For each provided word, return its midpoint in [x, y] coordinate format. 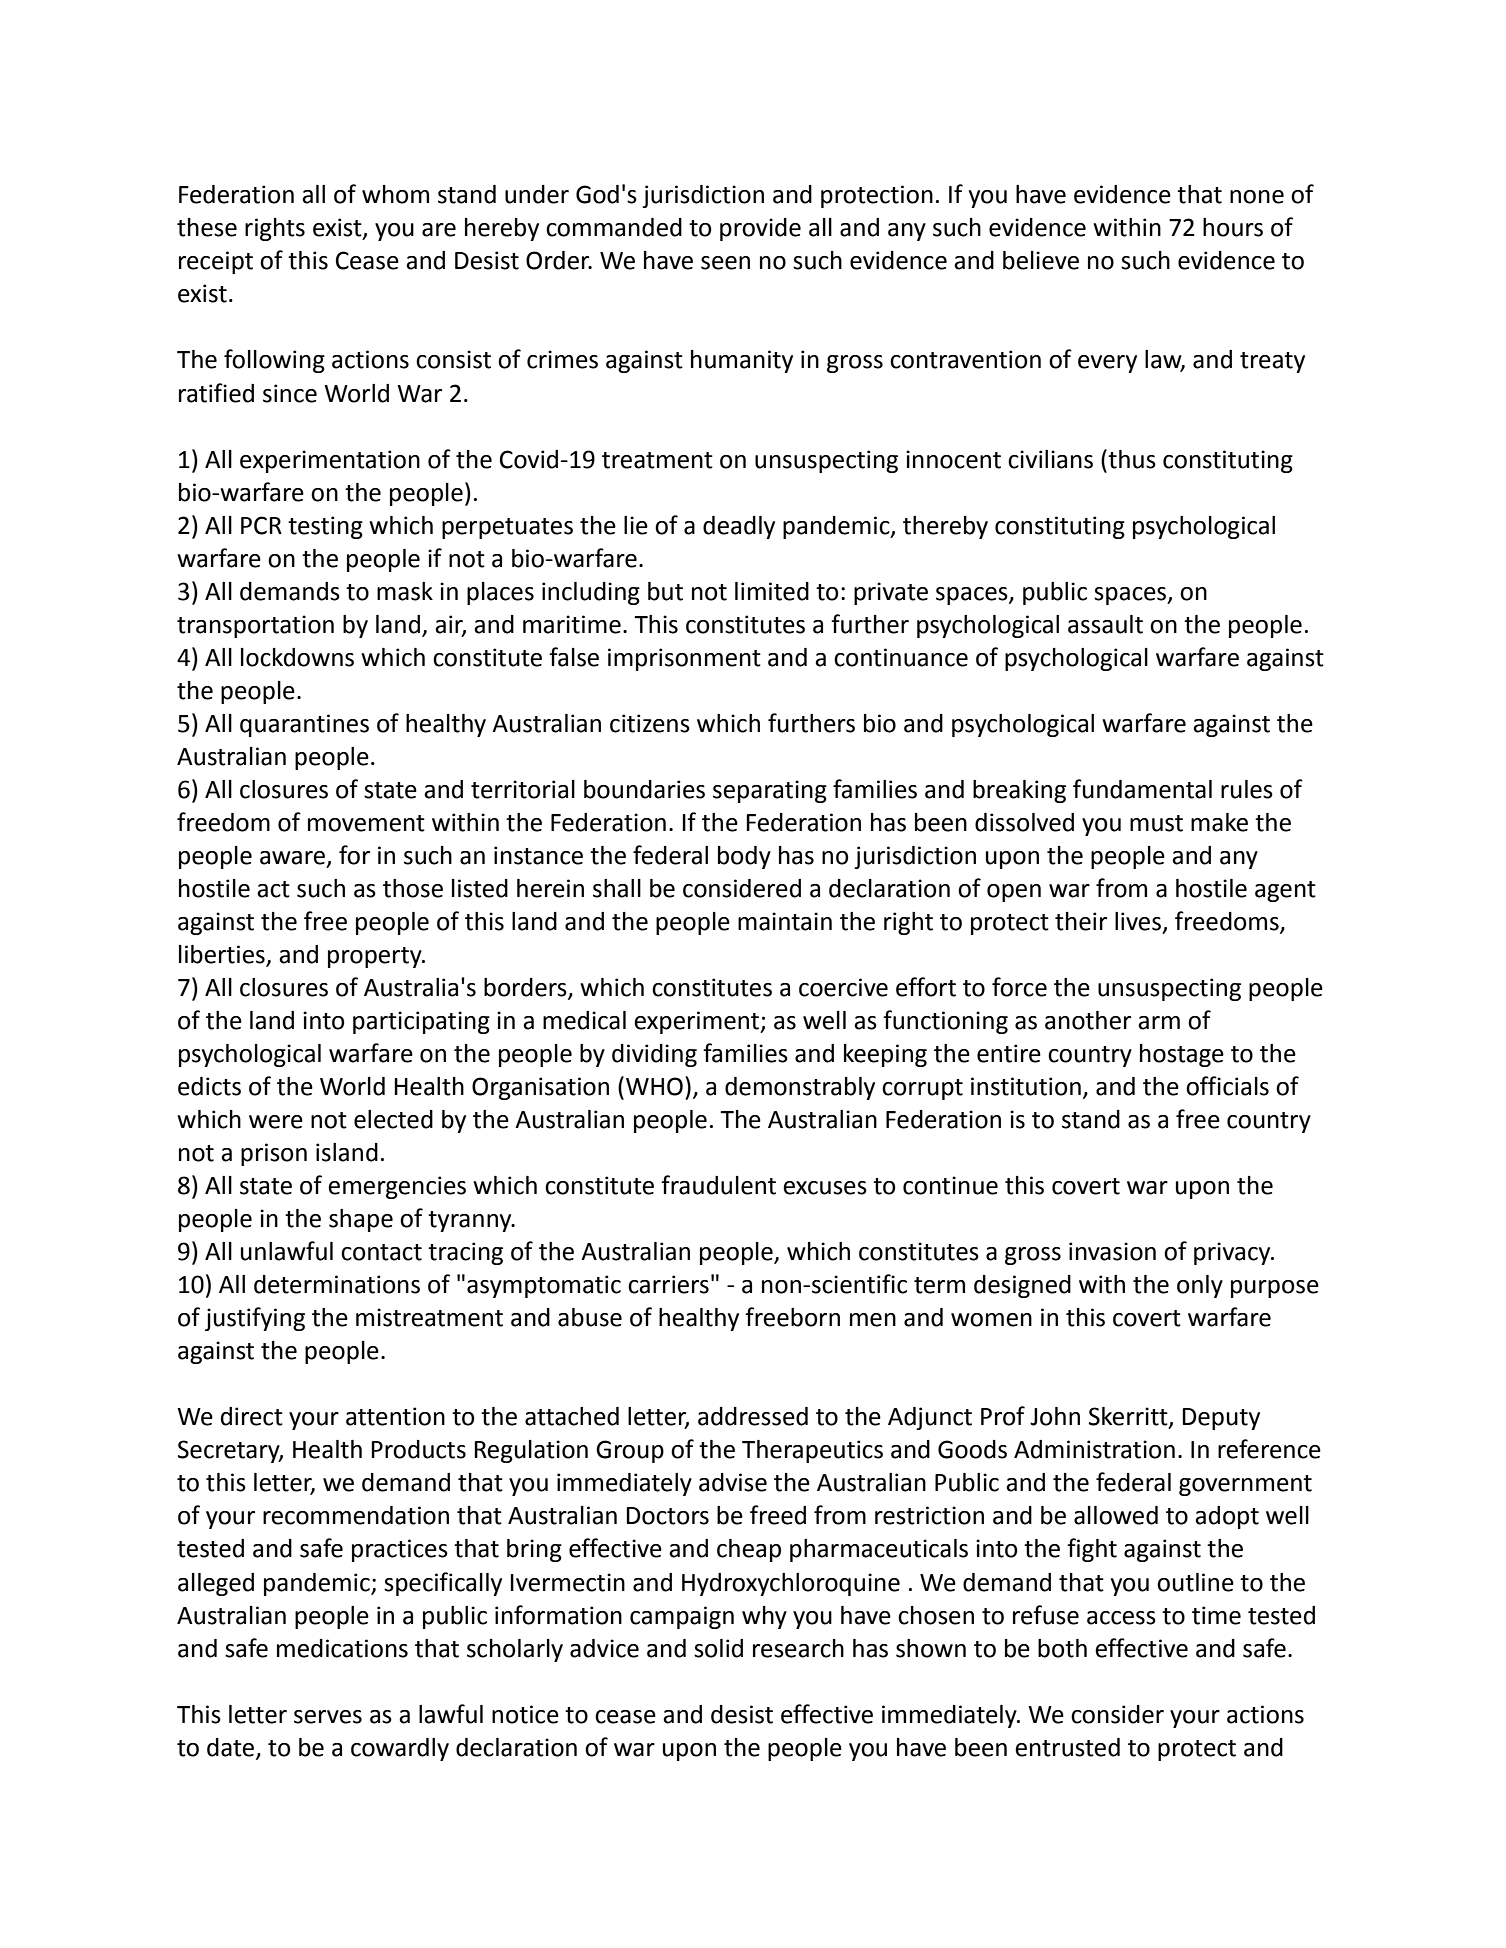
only [1200, 1286]
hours [1233, 227]
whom [395, 194]
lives [1138, 921]
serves [328, 1717]
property [376, 957]
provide [760, 229]
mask [405, 591]
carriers [668, 1284]
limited [772, 591]
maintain [785, 921]
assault [1105, 624]
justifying [255, 1319]
